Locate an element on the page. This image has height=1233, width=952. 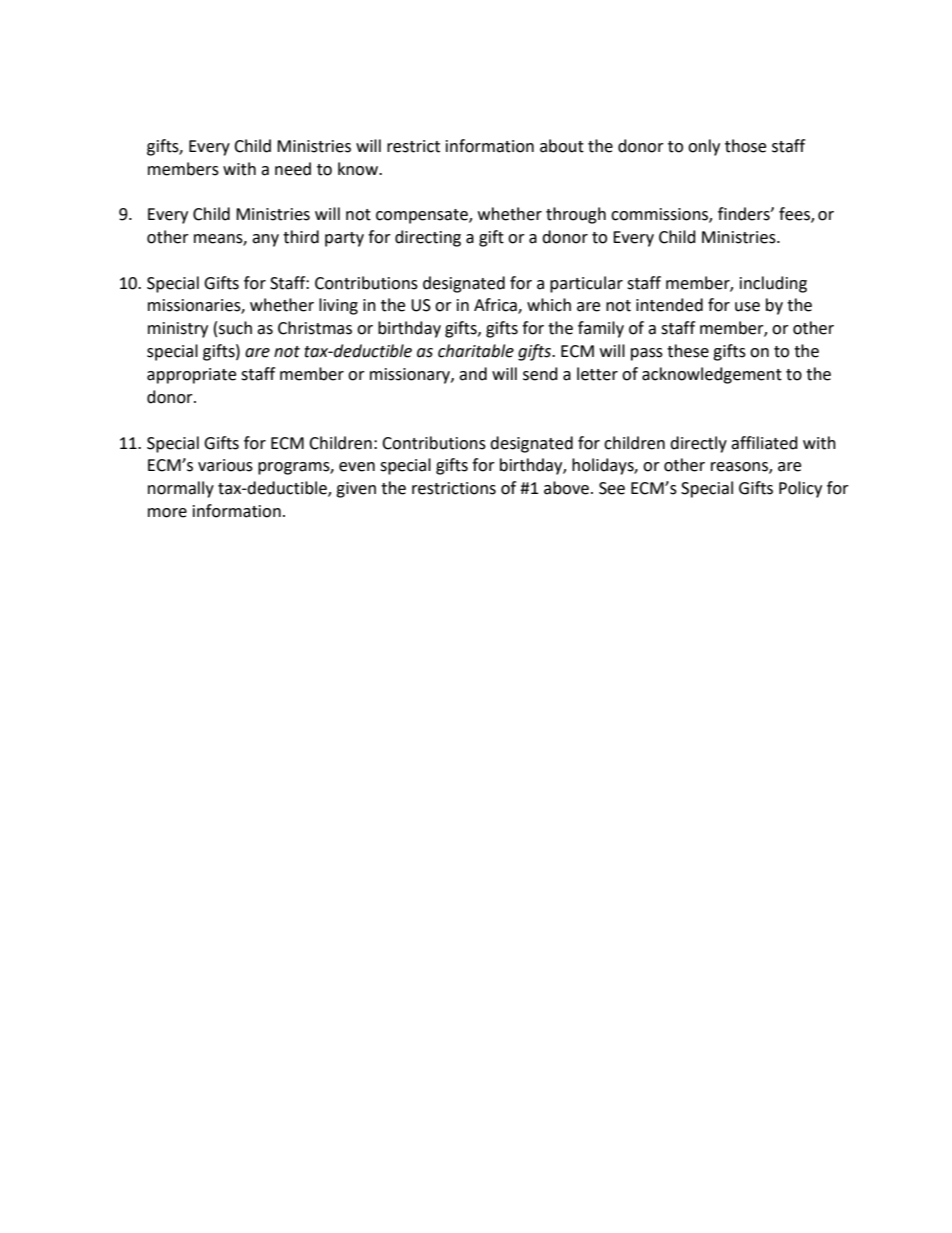
only is located at coordinates (704, 147).
